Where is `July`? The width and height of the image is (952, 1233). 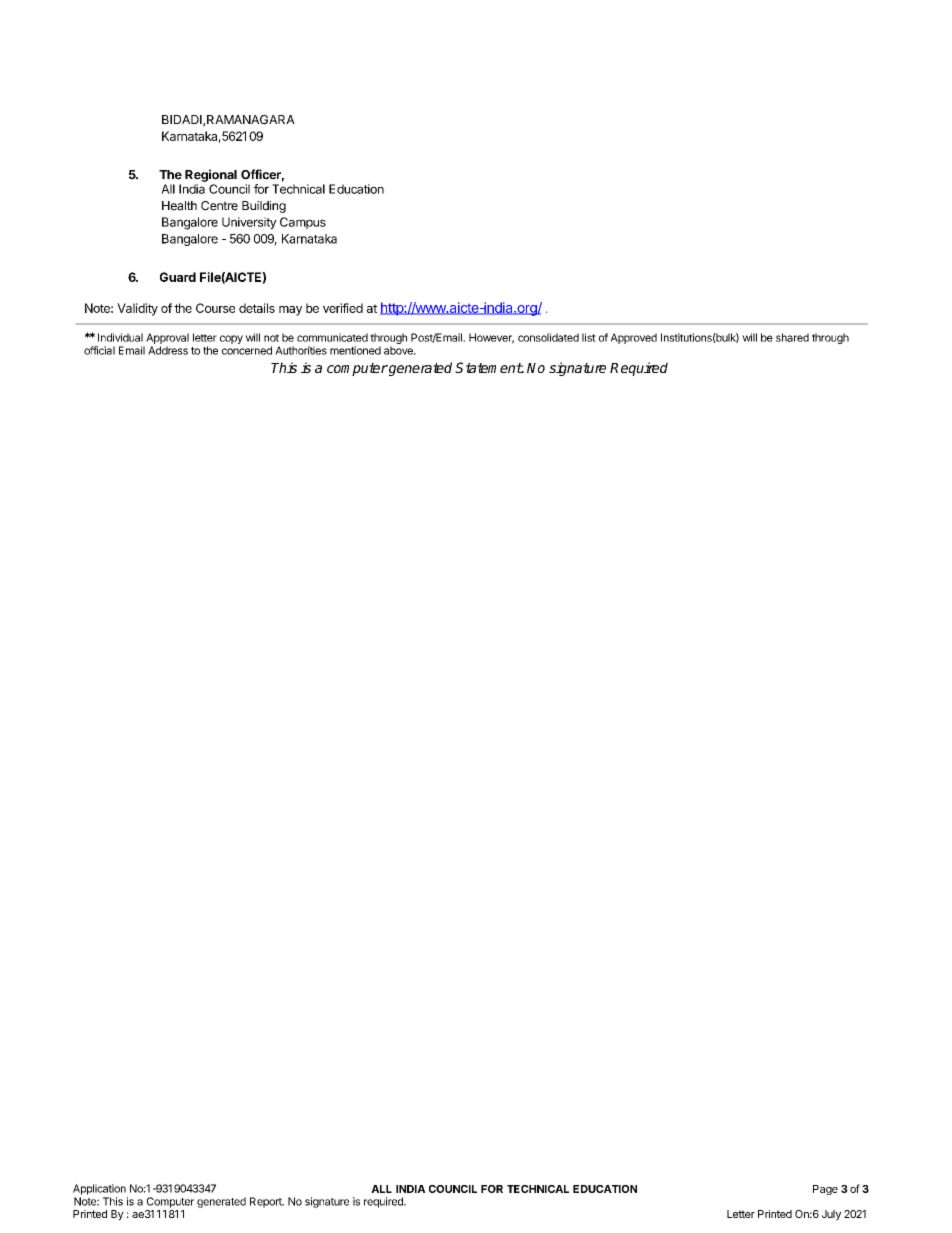 July is located at coordinates (831, 1215).
